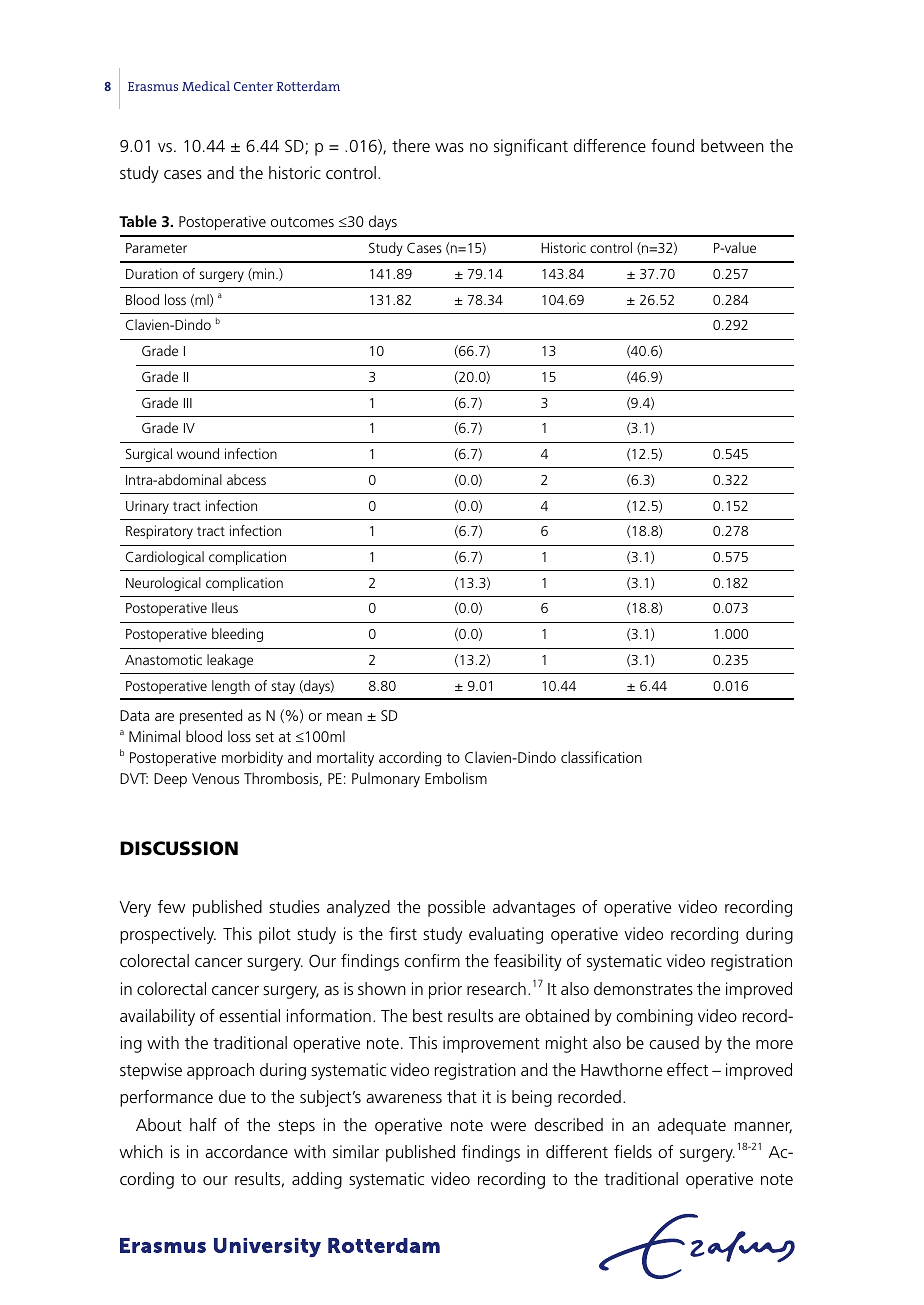  I want to click on Respiratory, so click(159, 532).
